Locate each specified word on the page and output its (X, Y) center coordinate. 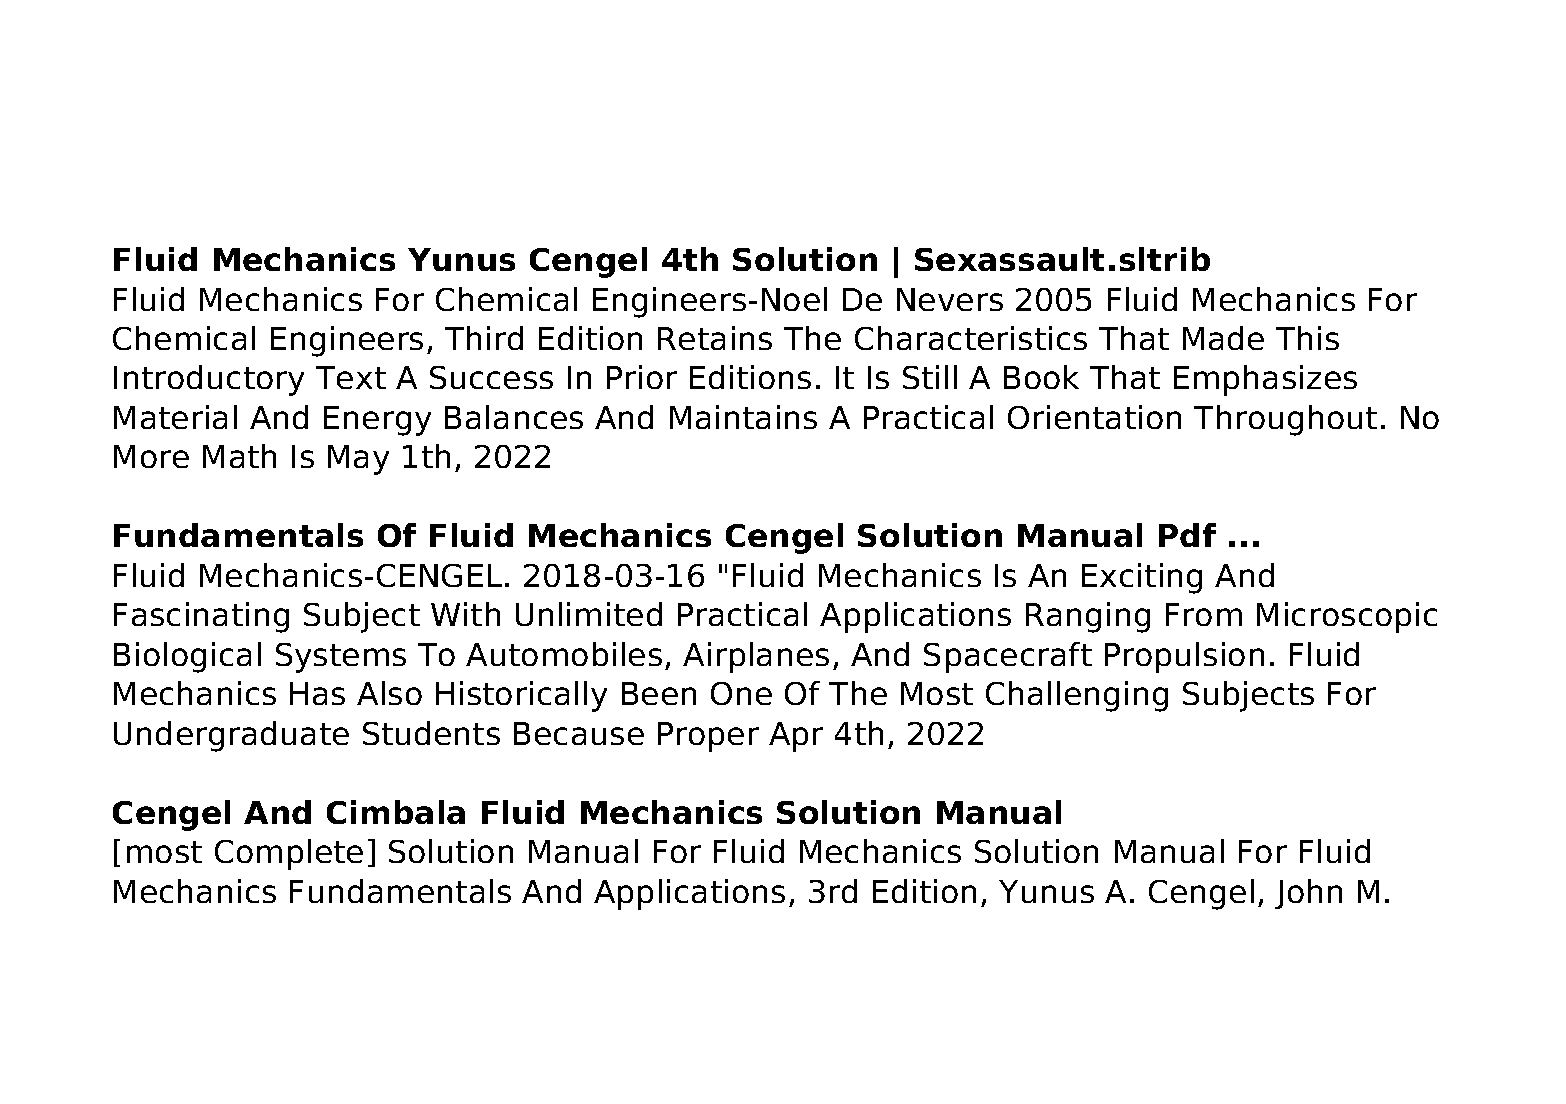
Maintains (743, 417)
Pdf (1187, 535)
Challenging (1077, 696)
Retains (715, 338)
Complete (289, 854)
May (358, 460)
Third (484, 338)
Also (389, 693)
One (741, 693)
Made (1223, 338)
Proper (708, 737)
